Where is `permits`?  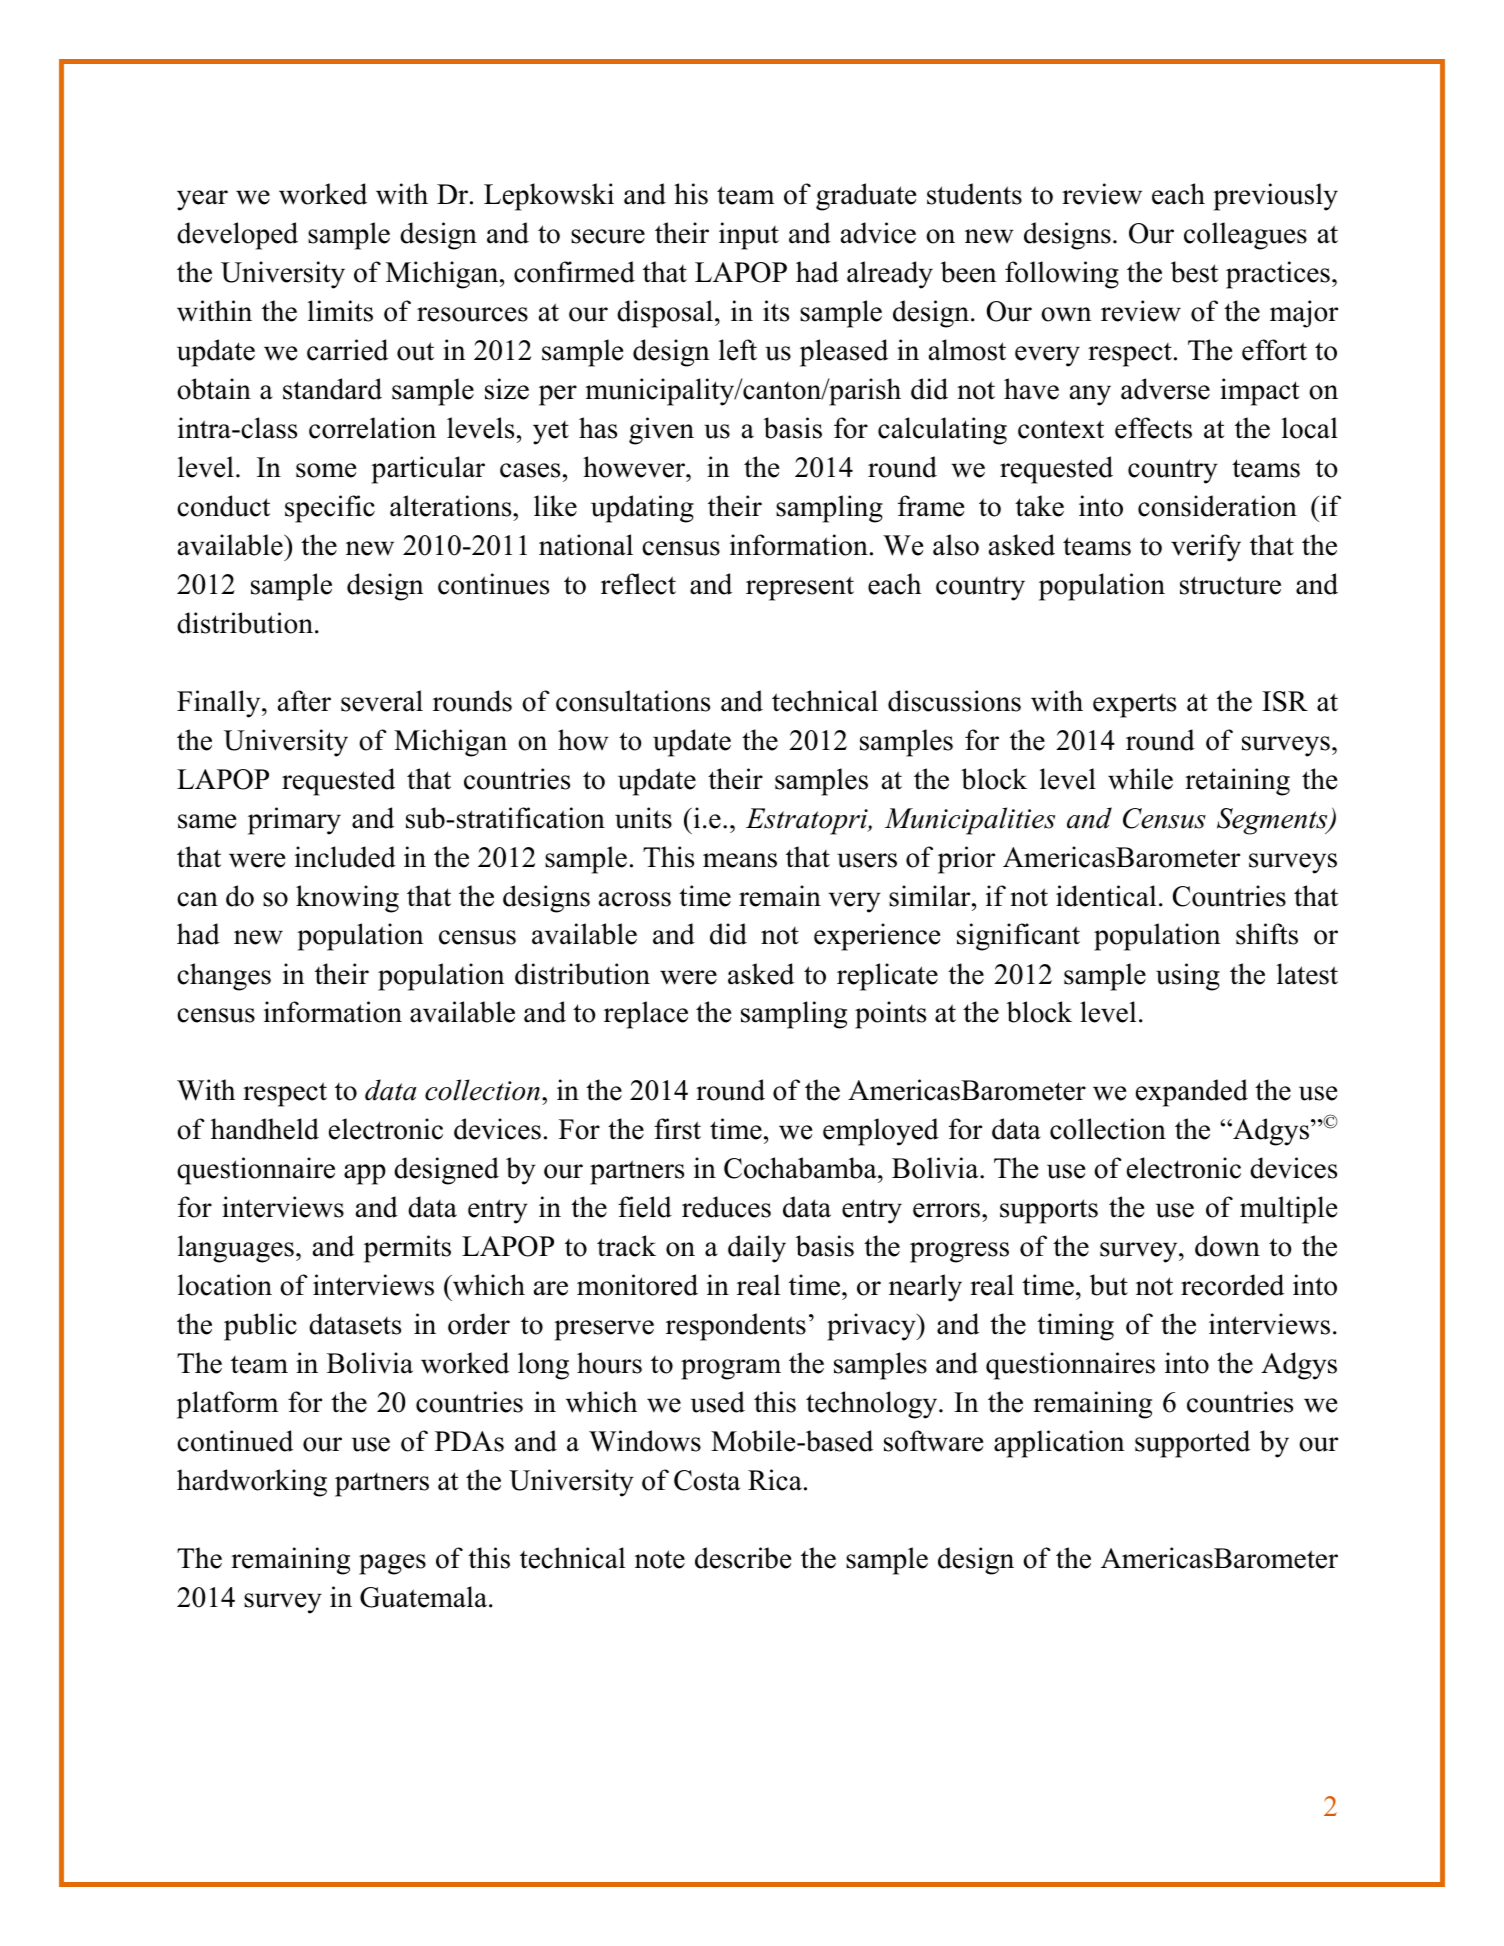
permits is located at coordinates (407, 1249).
